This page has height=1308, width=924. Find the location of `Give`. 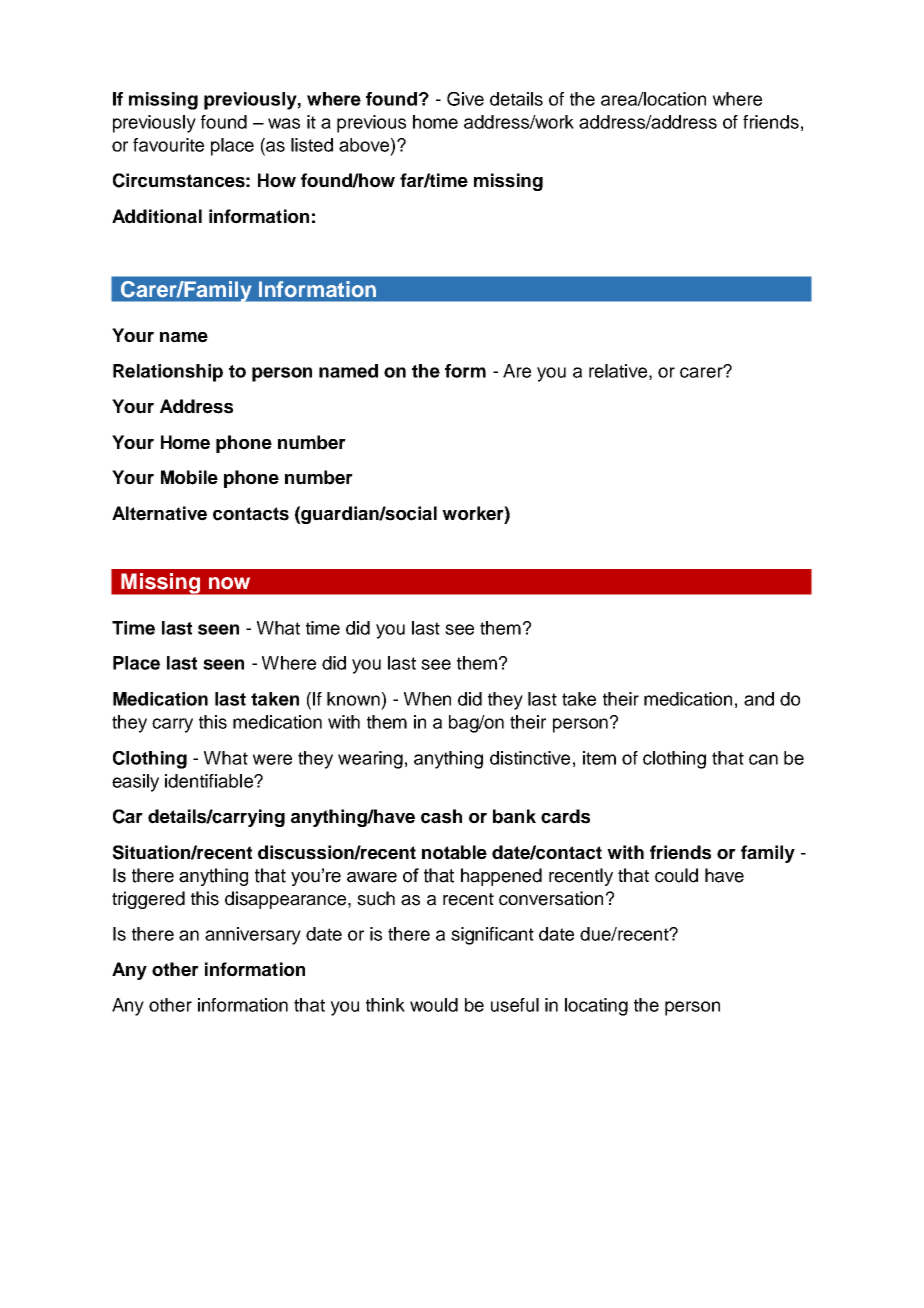

Give is located at coordinates (465, 99).
